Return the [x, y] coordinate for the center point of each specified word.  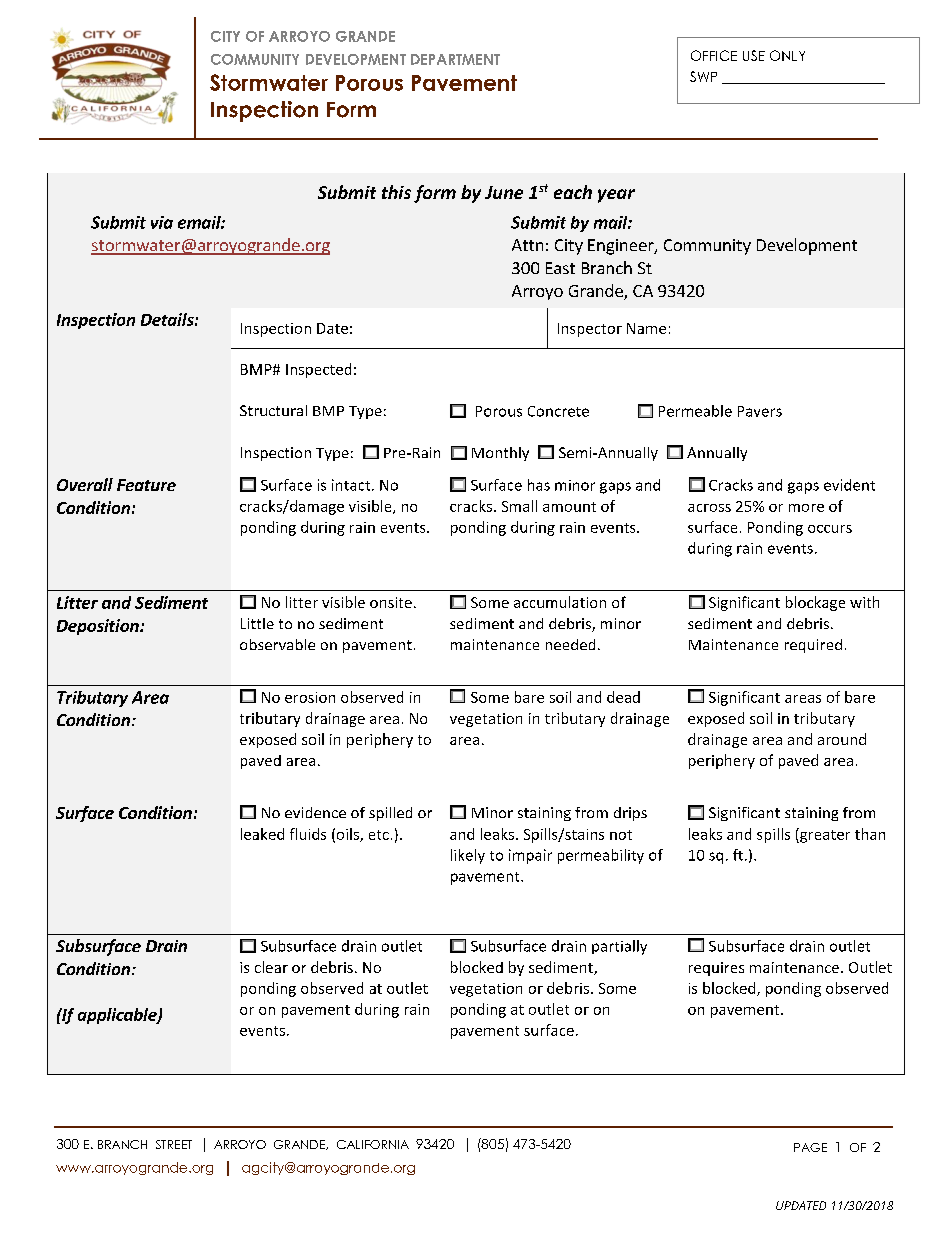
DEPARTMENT [455, 59]
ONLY [787, 55]
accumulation [560, 602]
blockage [815, 603]
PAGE [810, 1147]
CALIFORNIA [373, 1144]
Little [257, 623]
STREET [174, 1144]
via [162, 222]
